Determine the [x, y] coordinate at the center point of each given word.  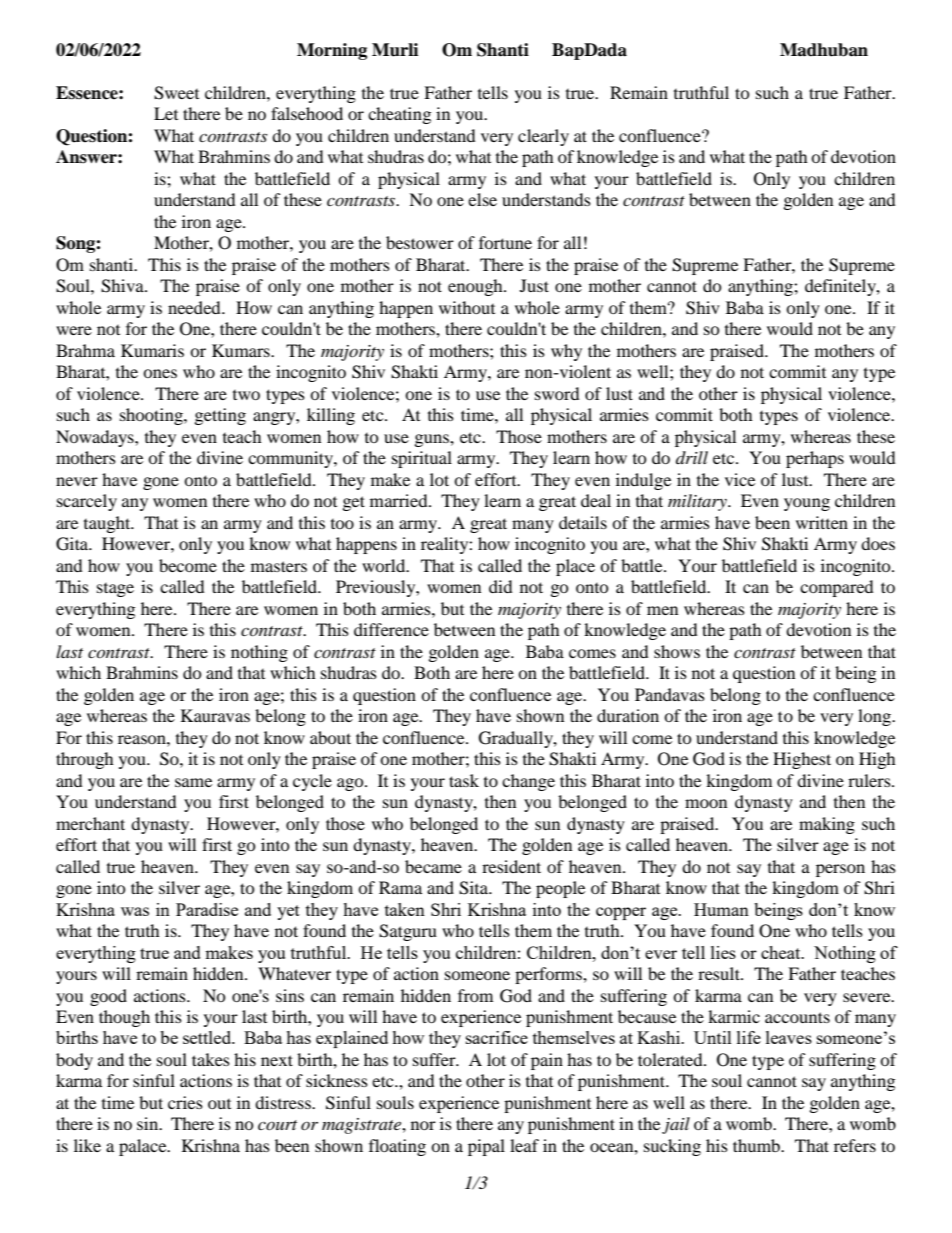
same [193, 782]
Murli [395, 50]
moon [706, 803]
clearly [543, 137]
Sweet [176, 93]
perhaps [815, 459]
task [464, 780]
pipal [486, 1147]
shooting [152, 416]
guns [433, 440]
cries [185, 1102]
